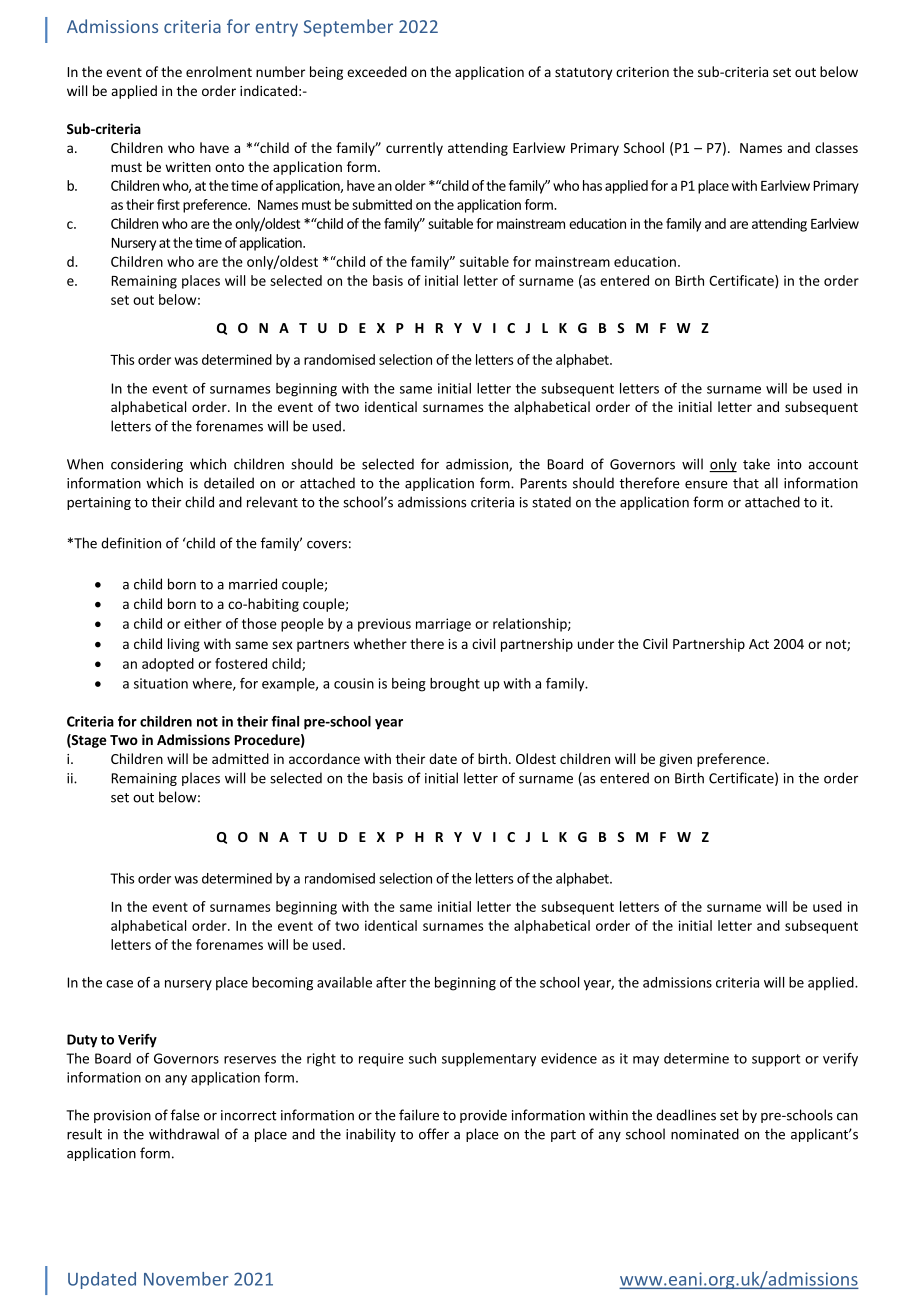 The width and height of the screenshot is (924, 1308). I want to click on nominated, so click(705, 1134).
